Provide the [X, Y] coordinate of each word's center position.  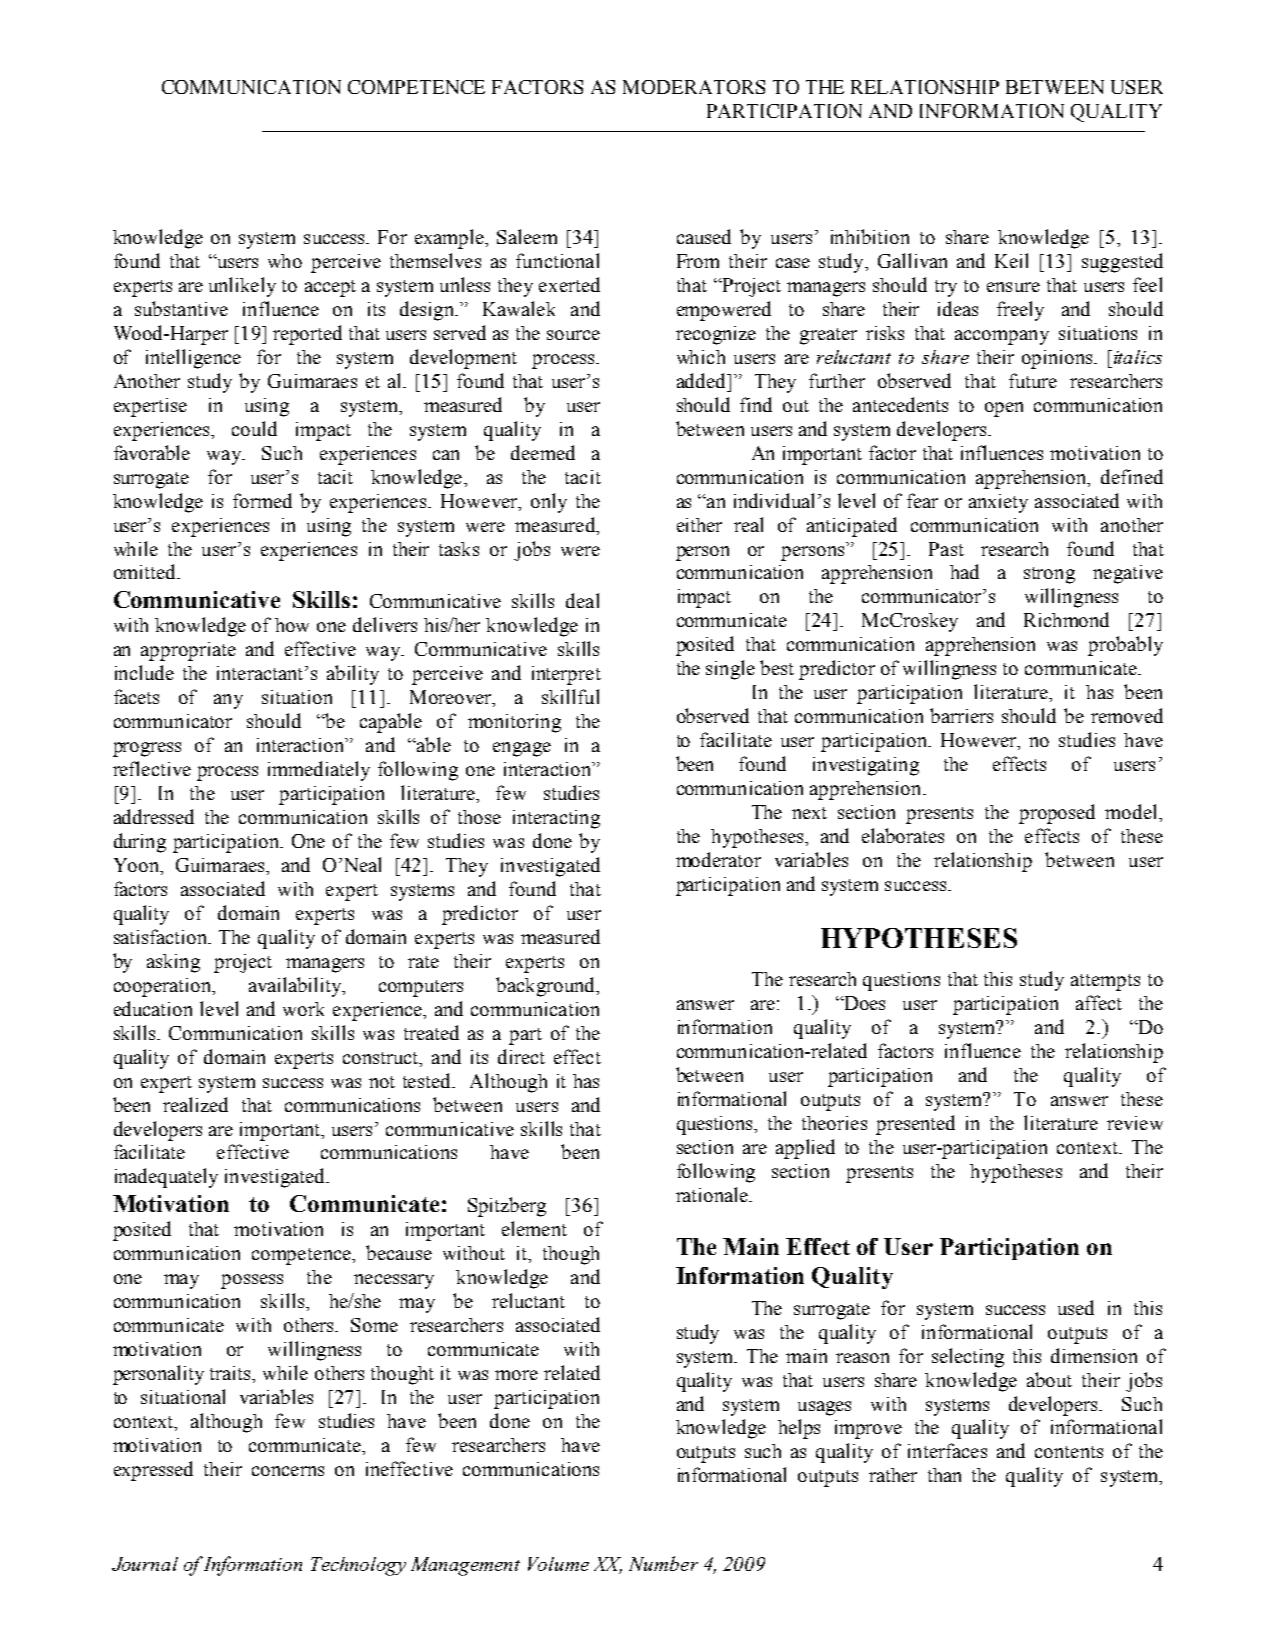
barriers [961, 715]
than [944, 1475]
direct [521, 1056]
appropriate [188, 651]
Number [663, 1563]
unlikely [242, 287]
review [1135, 1123]
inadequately [166, 1178]
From [698, 261]
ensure [1013, 287]
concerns [288, 1471]
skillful [570, 696]
